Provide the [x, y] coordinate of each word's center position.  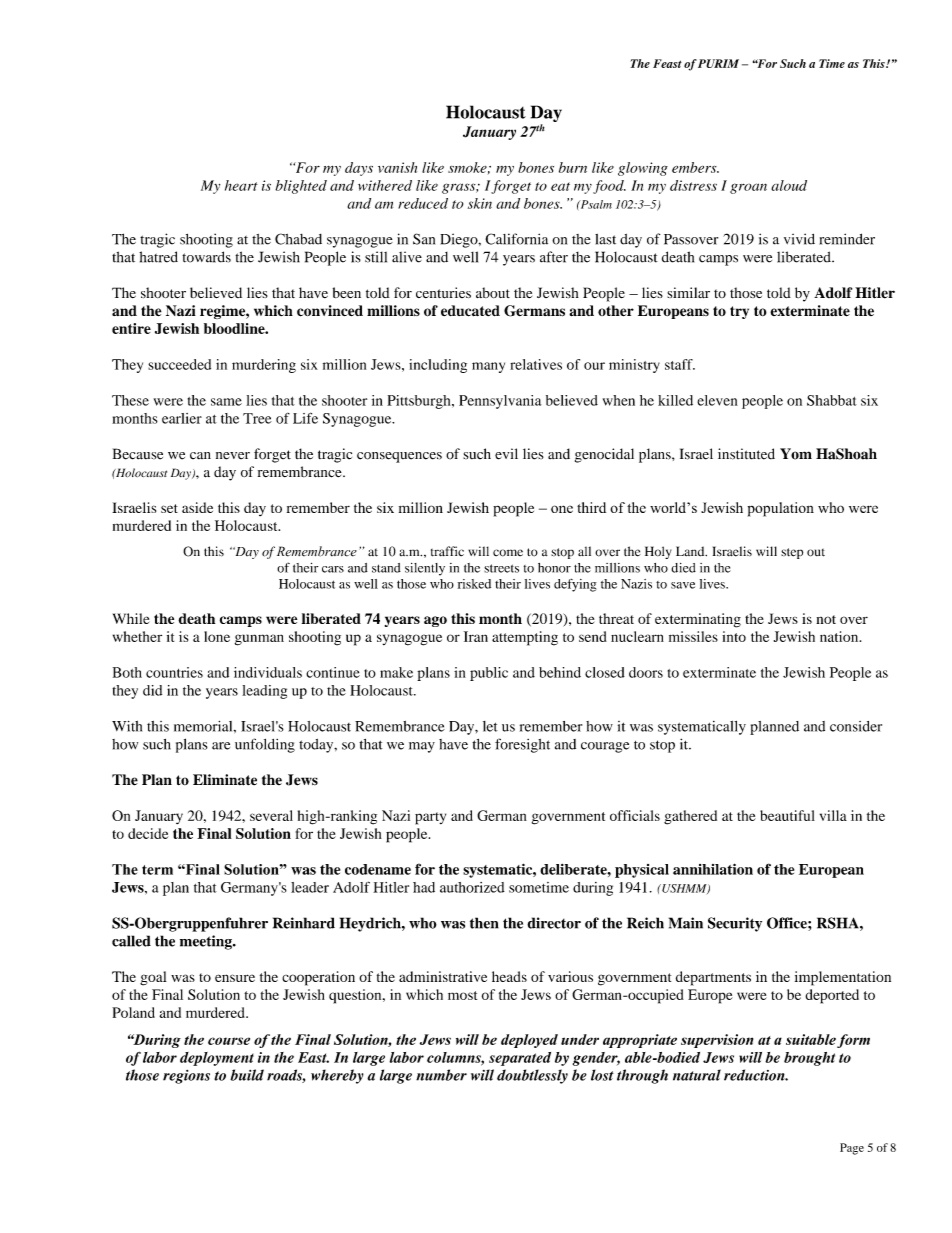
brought [809, 1059]
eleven [717, 400]
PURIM [718, 63]
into [734, 636]
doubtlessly [532, 1076]
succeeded [179, 364]
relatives [536, 364]
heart [241, 185]
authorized [472, 887]
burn [573, 167]
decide [148, 833]
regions [186, 1077]
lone [217, 636]
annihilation [713, 869]
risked [474, 584]
